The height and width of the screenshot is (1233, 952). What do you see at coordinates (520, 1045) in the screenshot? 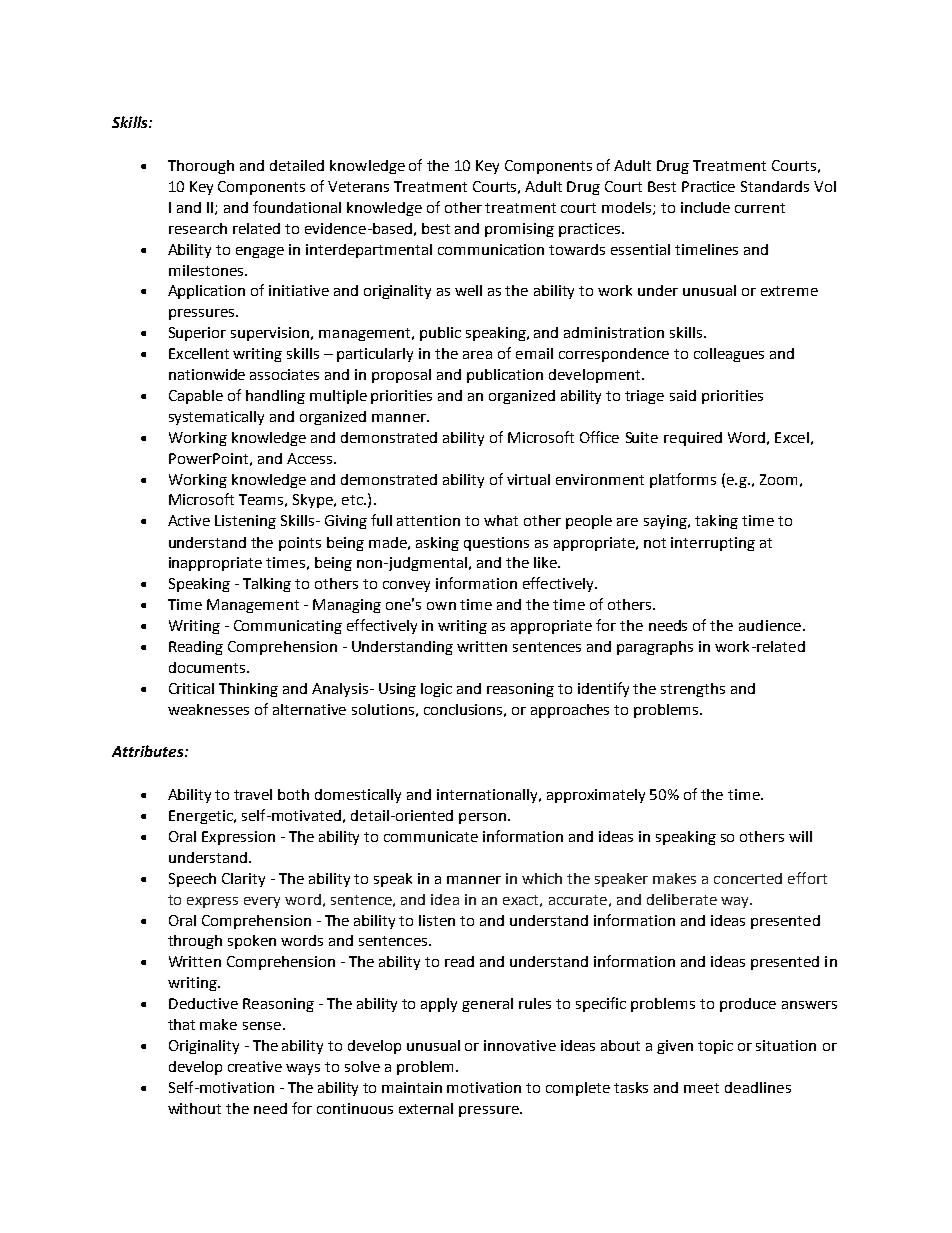
I see `innovative` at bounding box center [520, 1045].
